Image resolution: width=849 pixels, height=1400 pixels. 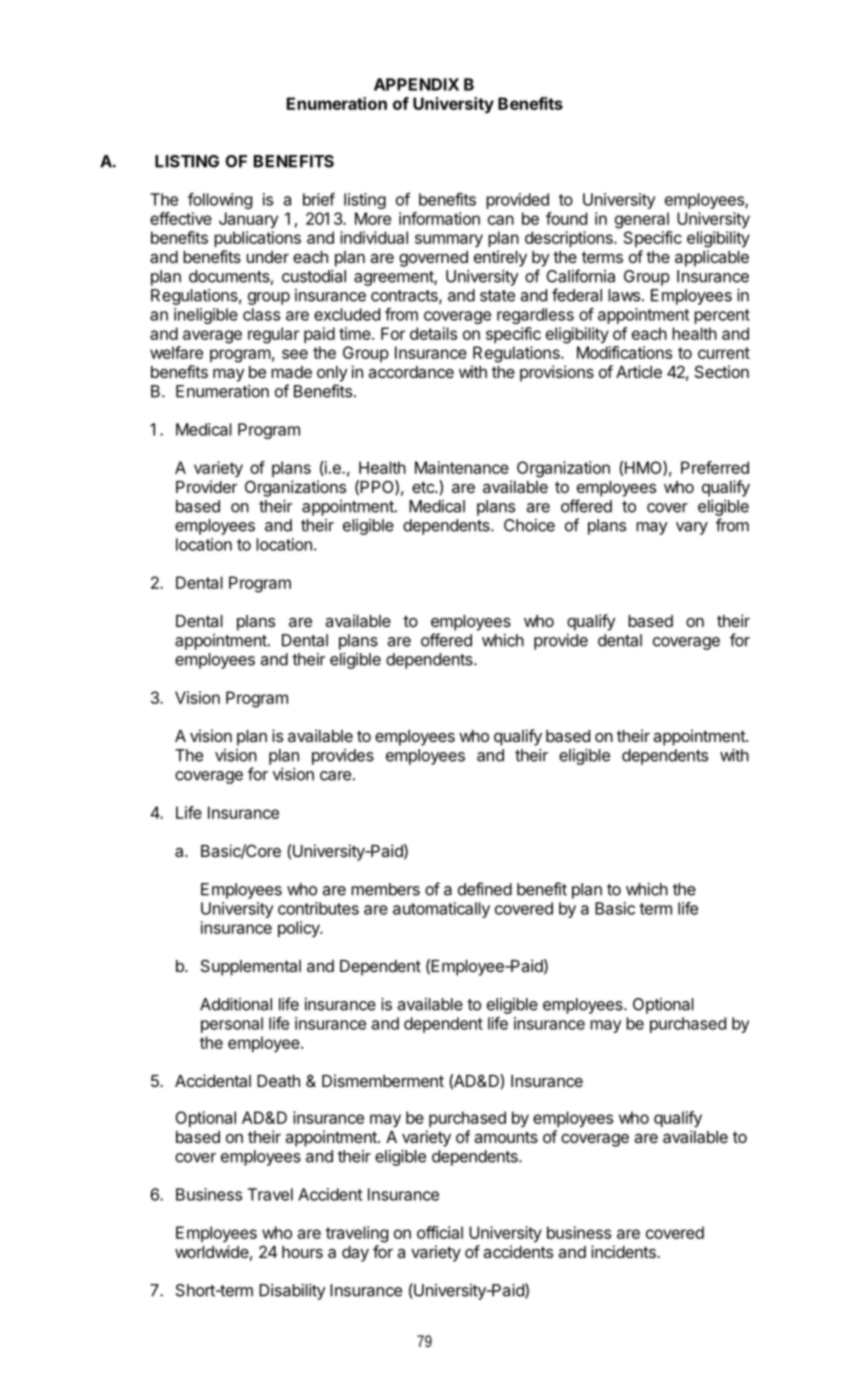 I want to click on following, so click(x=220, y=201).
